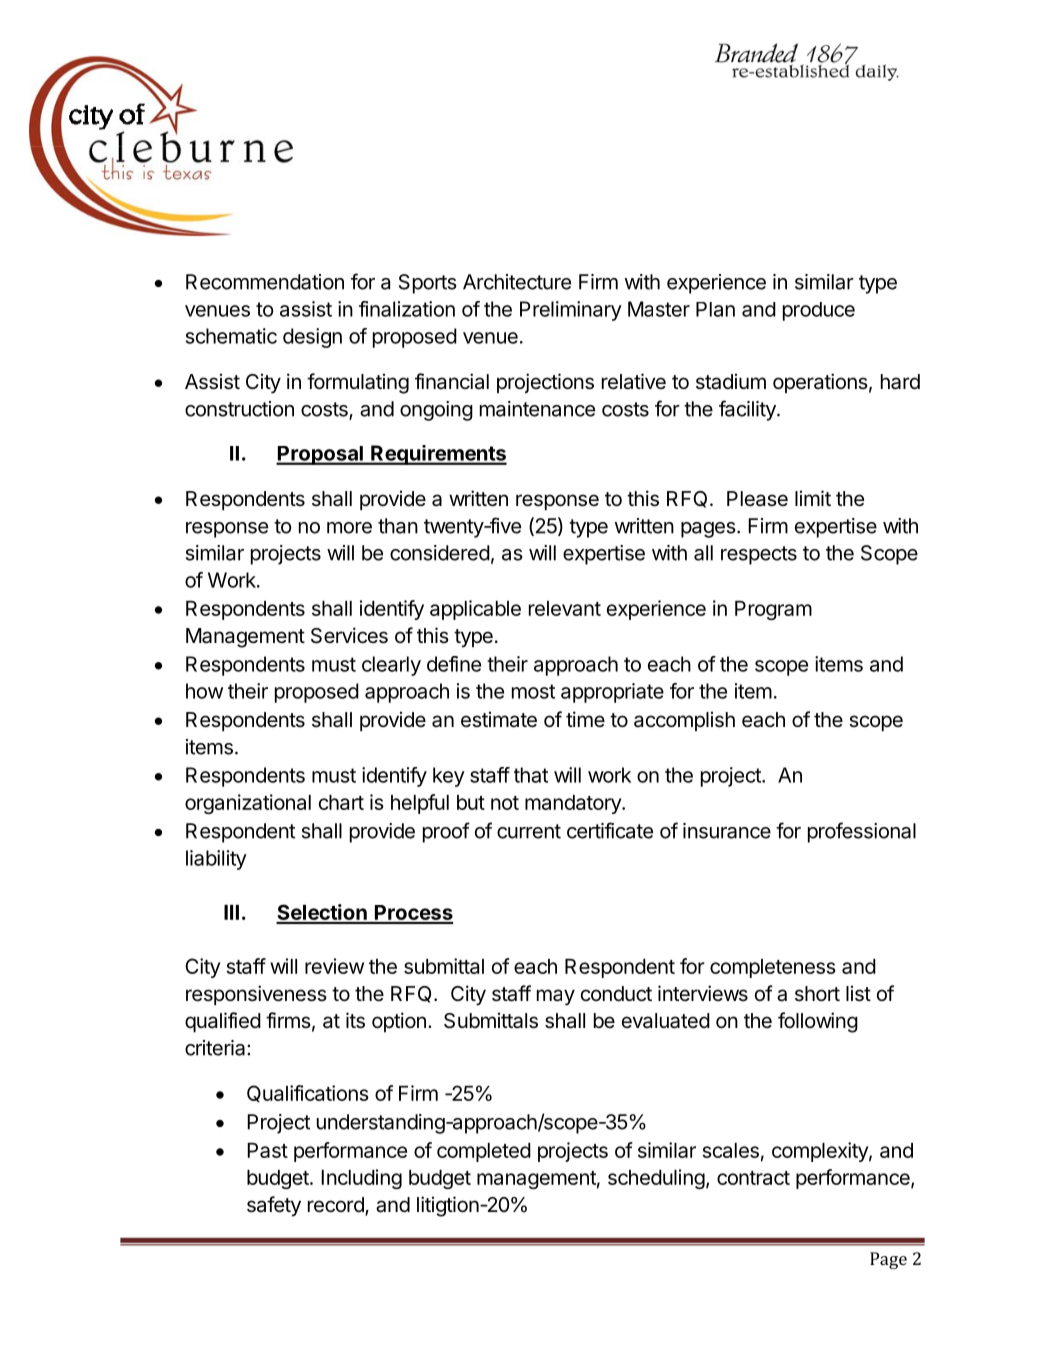  Describe the element at coordinates (265, 282) in the document. I see `Recommendation` at that location.
